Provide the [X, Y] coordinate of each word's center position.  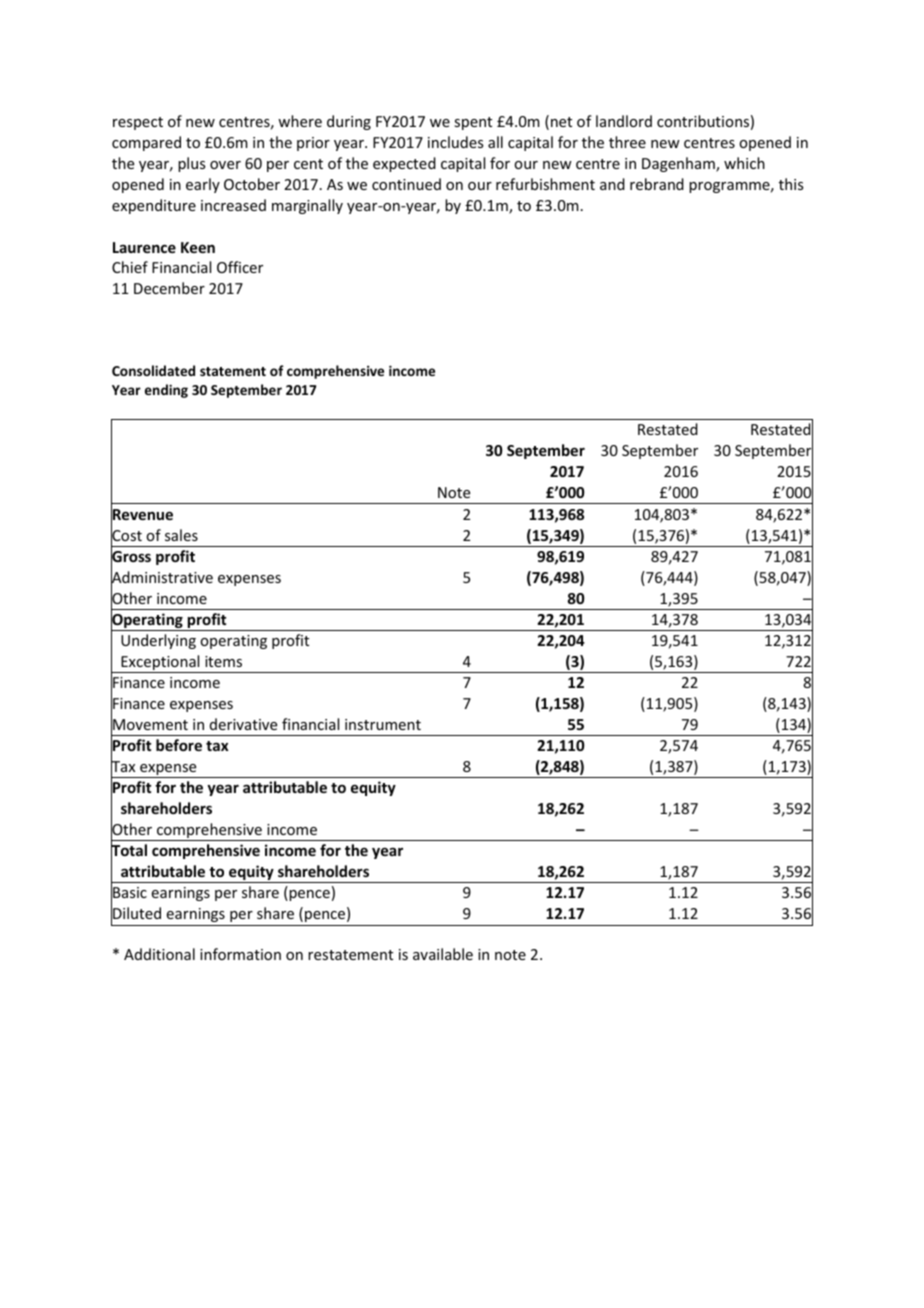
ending [166, 391]
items [223, 661]
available [443, 954]
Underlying [158, 641]
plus [191, 164]
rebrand [657, 184]
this [791, 184]
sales [181, 535]
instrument [383, 724]
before [179, 745]
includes [455, 142]
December [169, 288]
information [240, 954]
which [744, 163]
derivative [243, 724]
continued [406, 184]
